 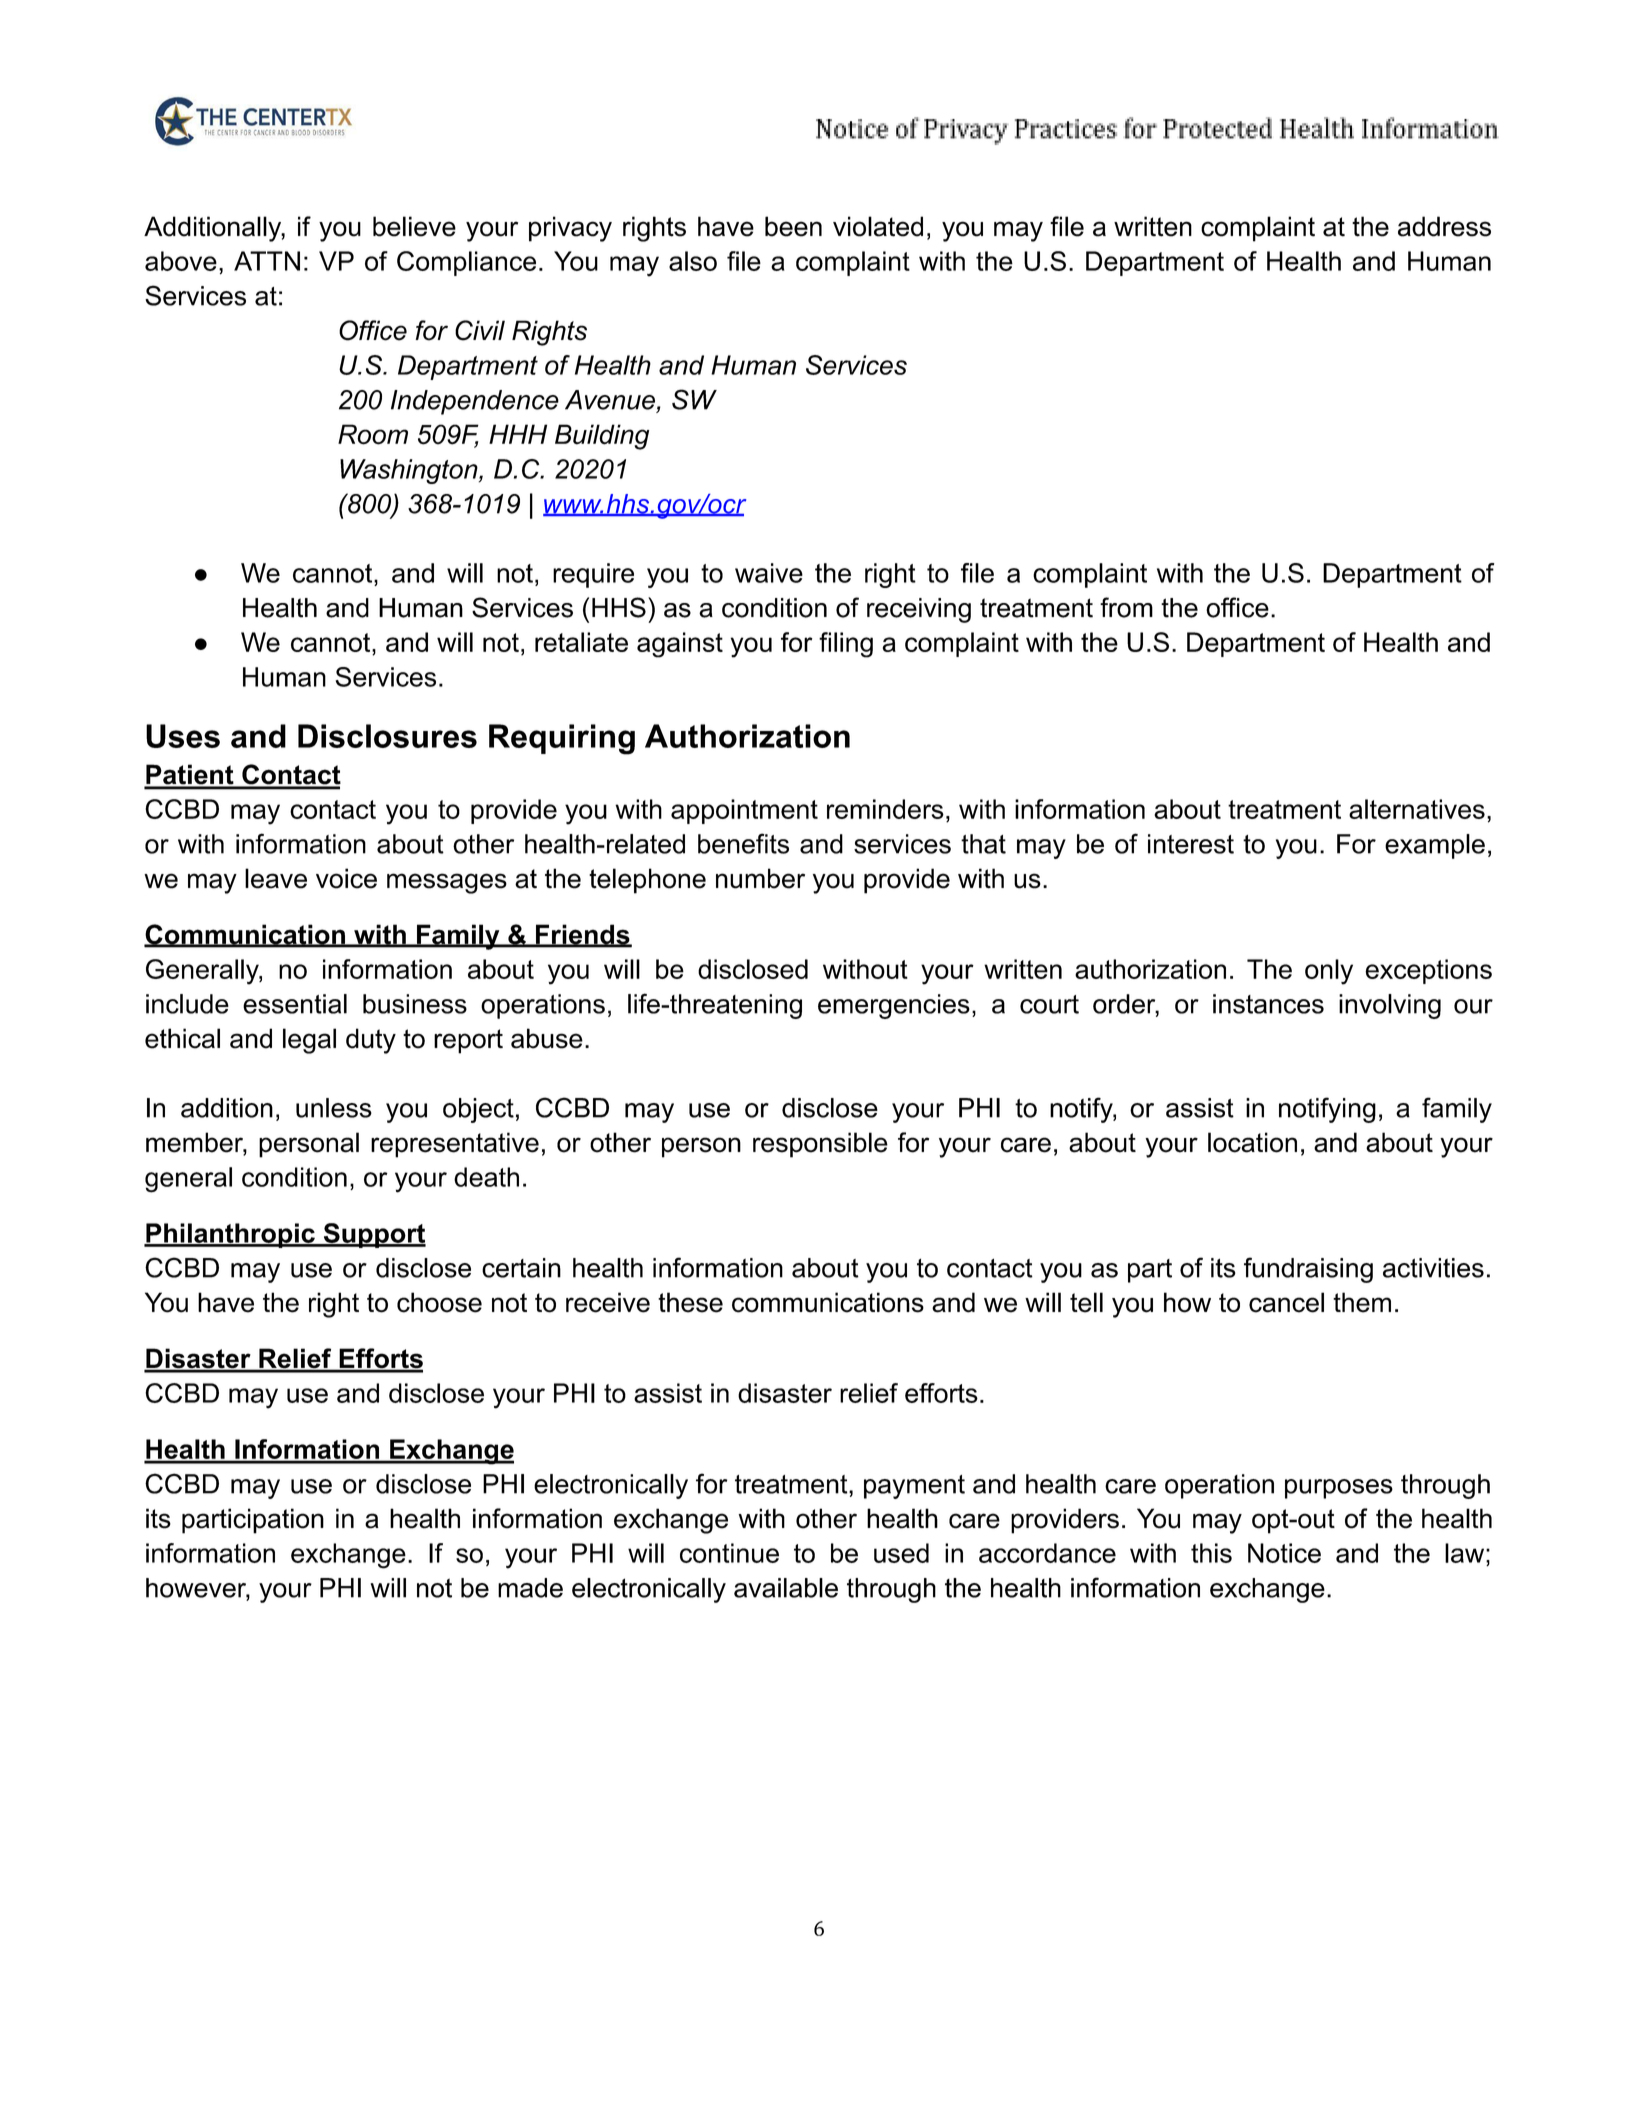 What do you see at coordinates (690, 1302) in the image?
I see `these` at bounding box center [690, 1302].
